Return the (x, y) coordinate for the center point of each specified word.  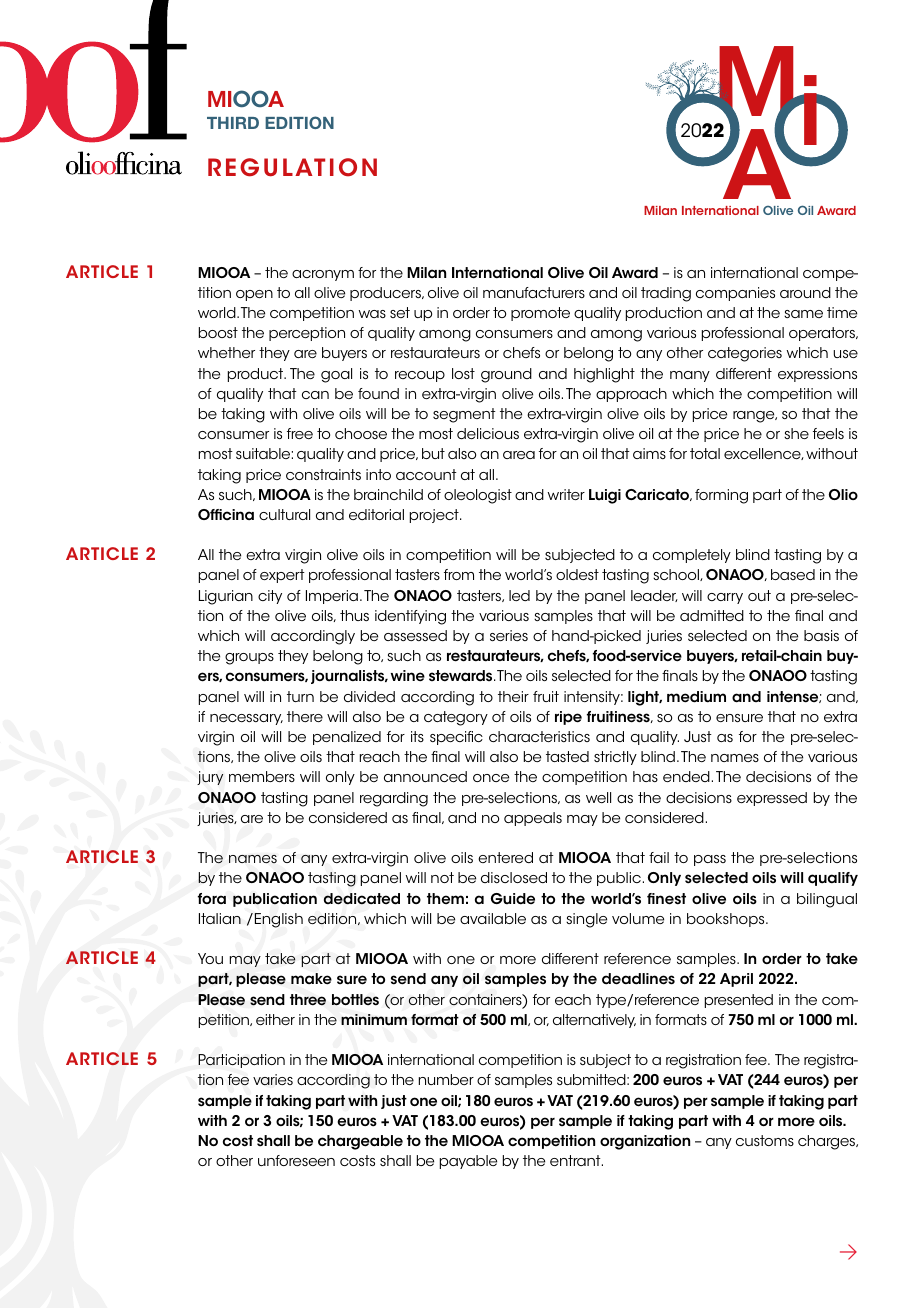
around (805, 292)
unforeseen (296, 1160)
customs (765, 1140)
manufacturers (534, 292)
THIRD (233, 123)
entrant (576, 1160)
